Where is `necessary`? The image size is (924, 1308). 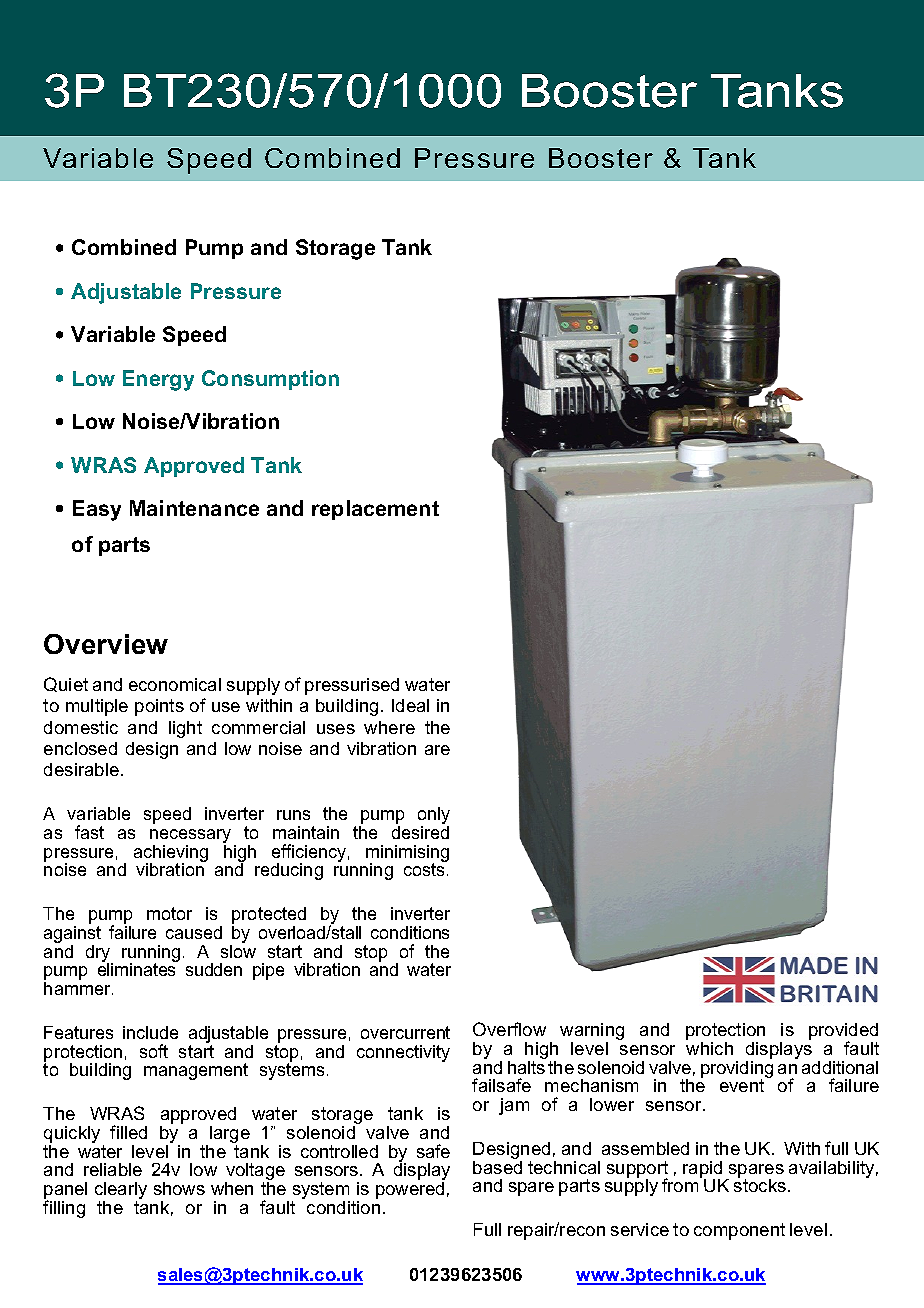 necessary is located at coordinates (190, 837).
